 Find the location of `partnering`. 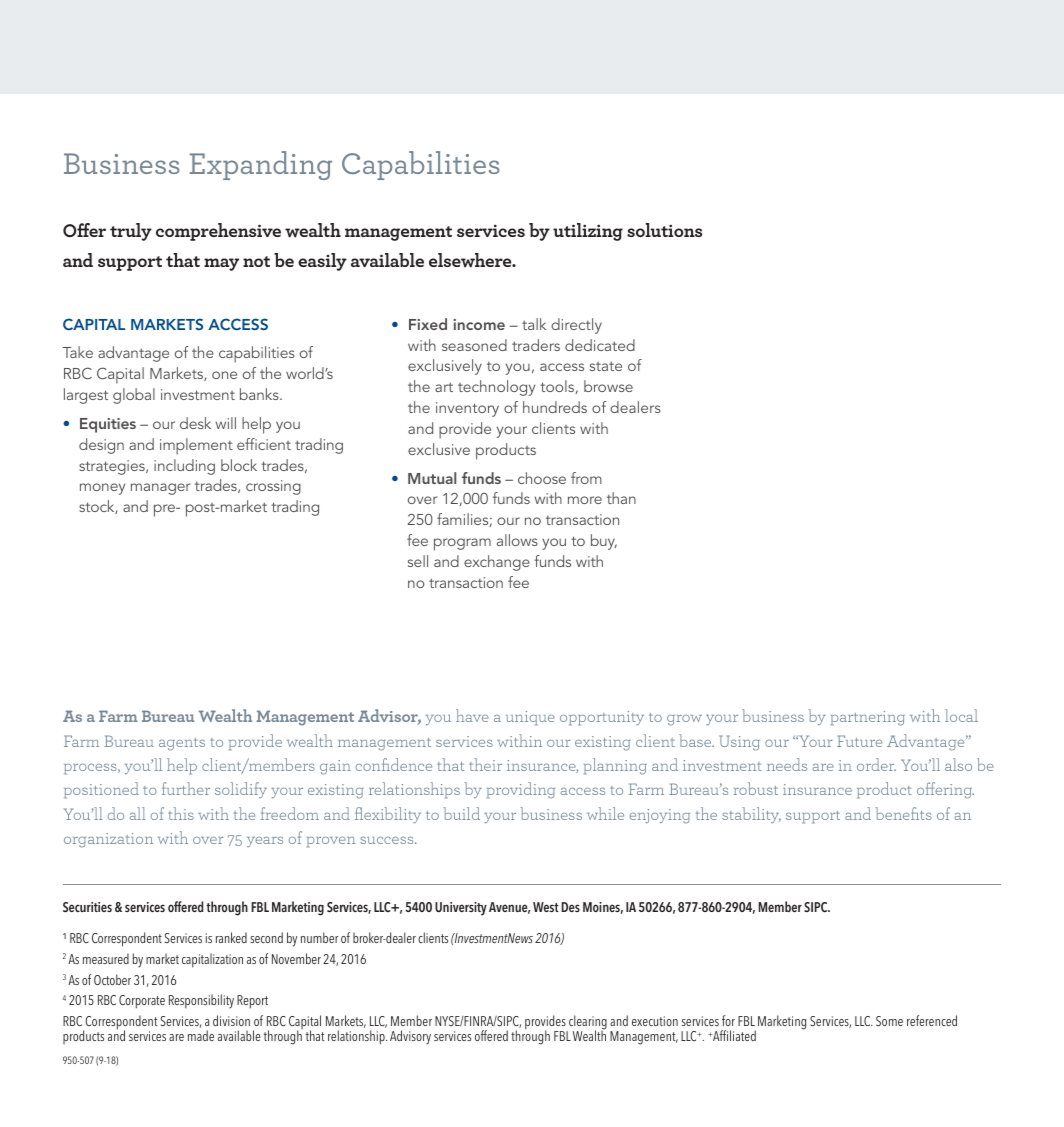

partnering is located at coordinates (868, 718).
